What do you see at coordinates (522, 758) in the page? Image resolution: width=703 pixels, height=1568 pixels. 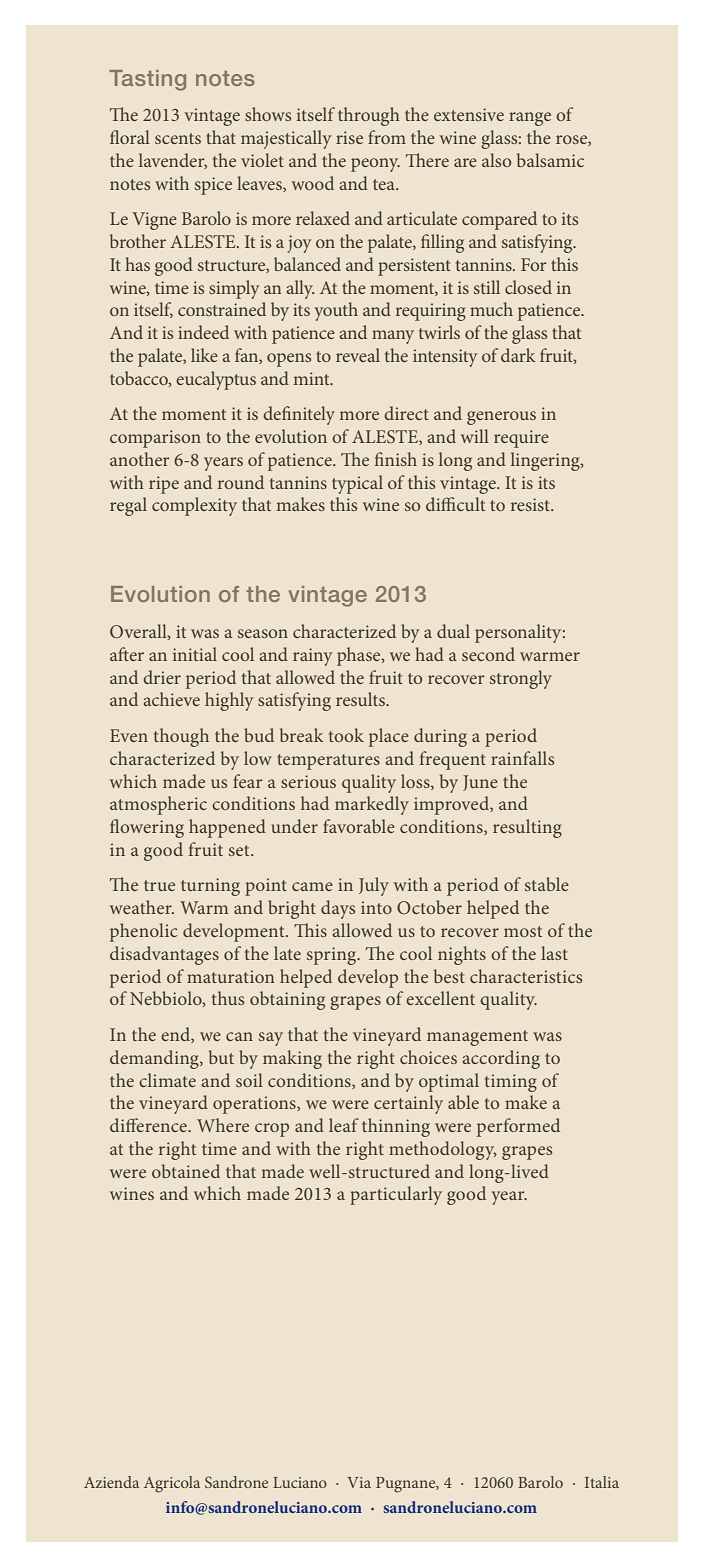 I see `rainfalls` at bounding box center [522, 758].
